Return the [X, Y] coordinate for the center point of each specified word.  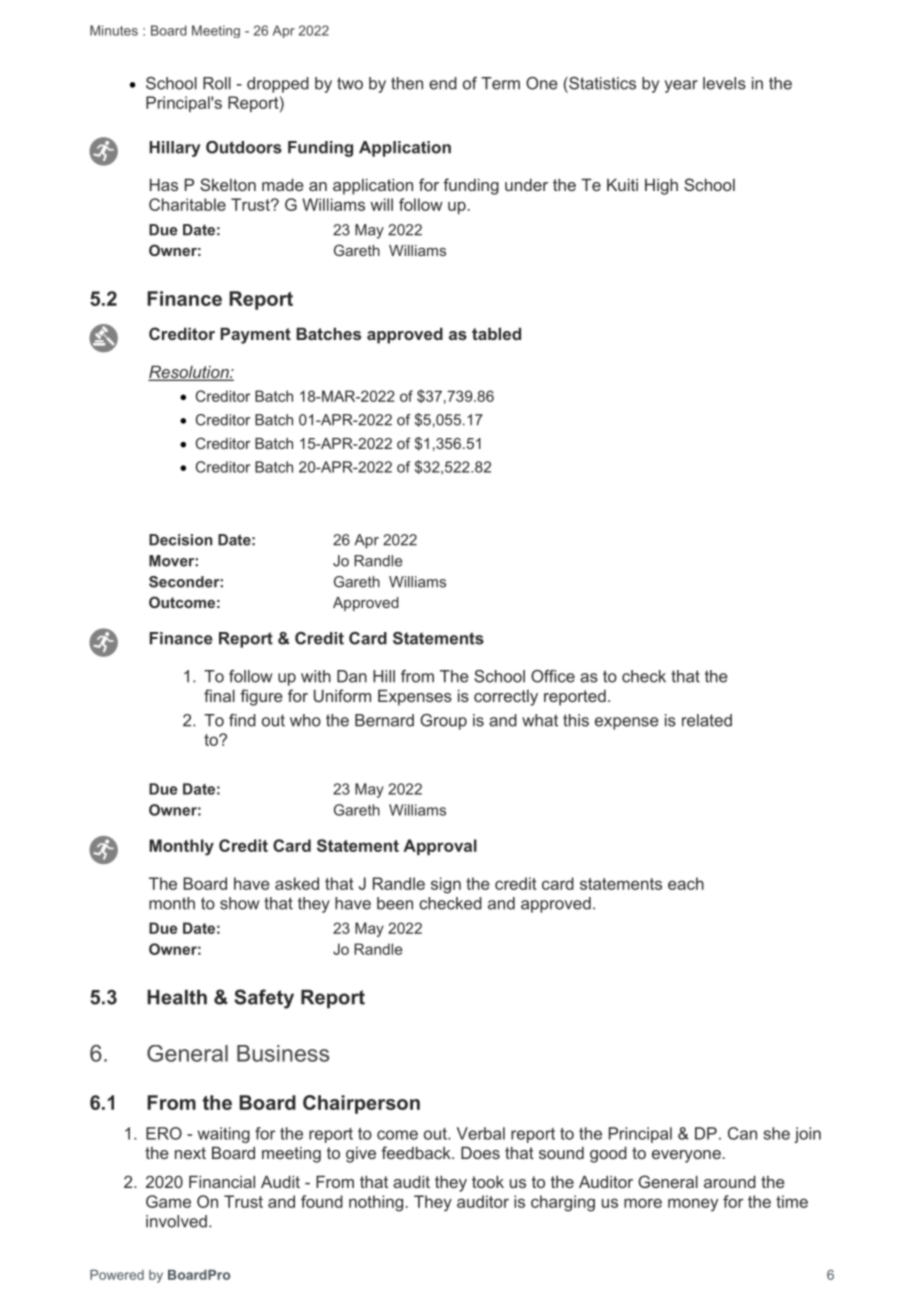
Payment [255, 335]
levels [724, 83]
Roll [217, 83]
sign [446, 885]
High [661, 186]
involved [176, 1221]
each [686, 883]
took [488, 1181]
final [219, 695]
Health [177, 997]
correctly [506, 698]
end [443, 83]
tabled [496, 333]
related [707, 720]
